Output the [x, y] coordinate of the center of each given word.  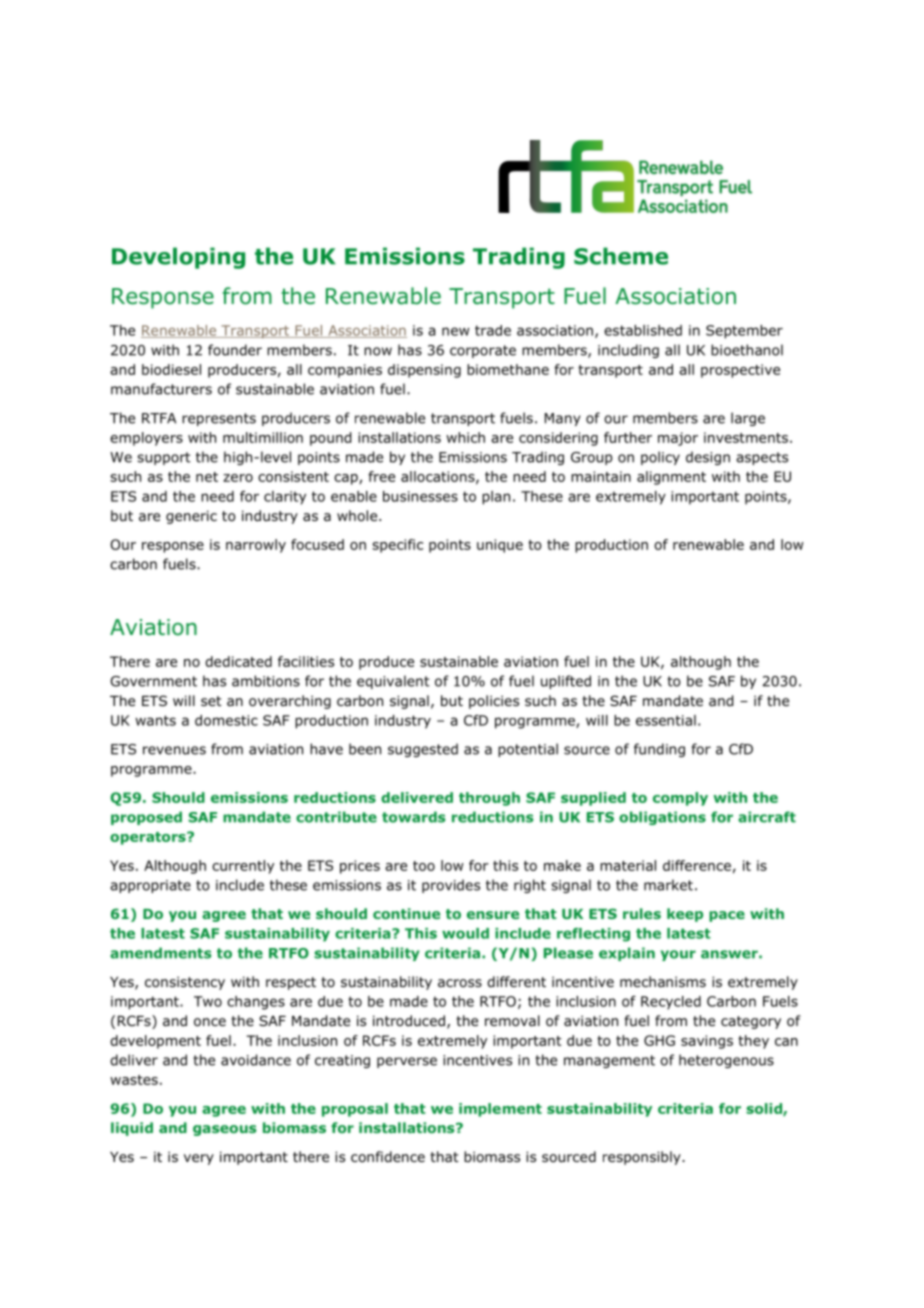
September [744, 332]
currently [243, 867]
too [424, 866]
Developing [178, 258]
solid [765, 1109]
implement [500, 1110]
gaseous [225, 1130]
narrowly [256, 546]
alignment [671, 478]
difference [697, 865]
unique [500, 546]
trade [493, 330]
